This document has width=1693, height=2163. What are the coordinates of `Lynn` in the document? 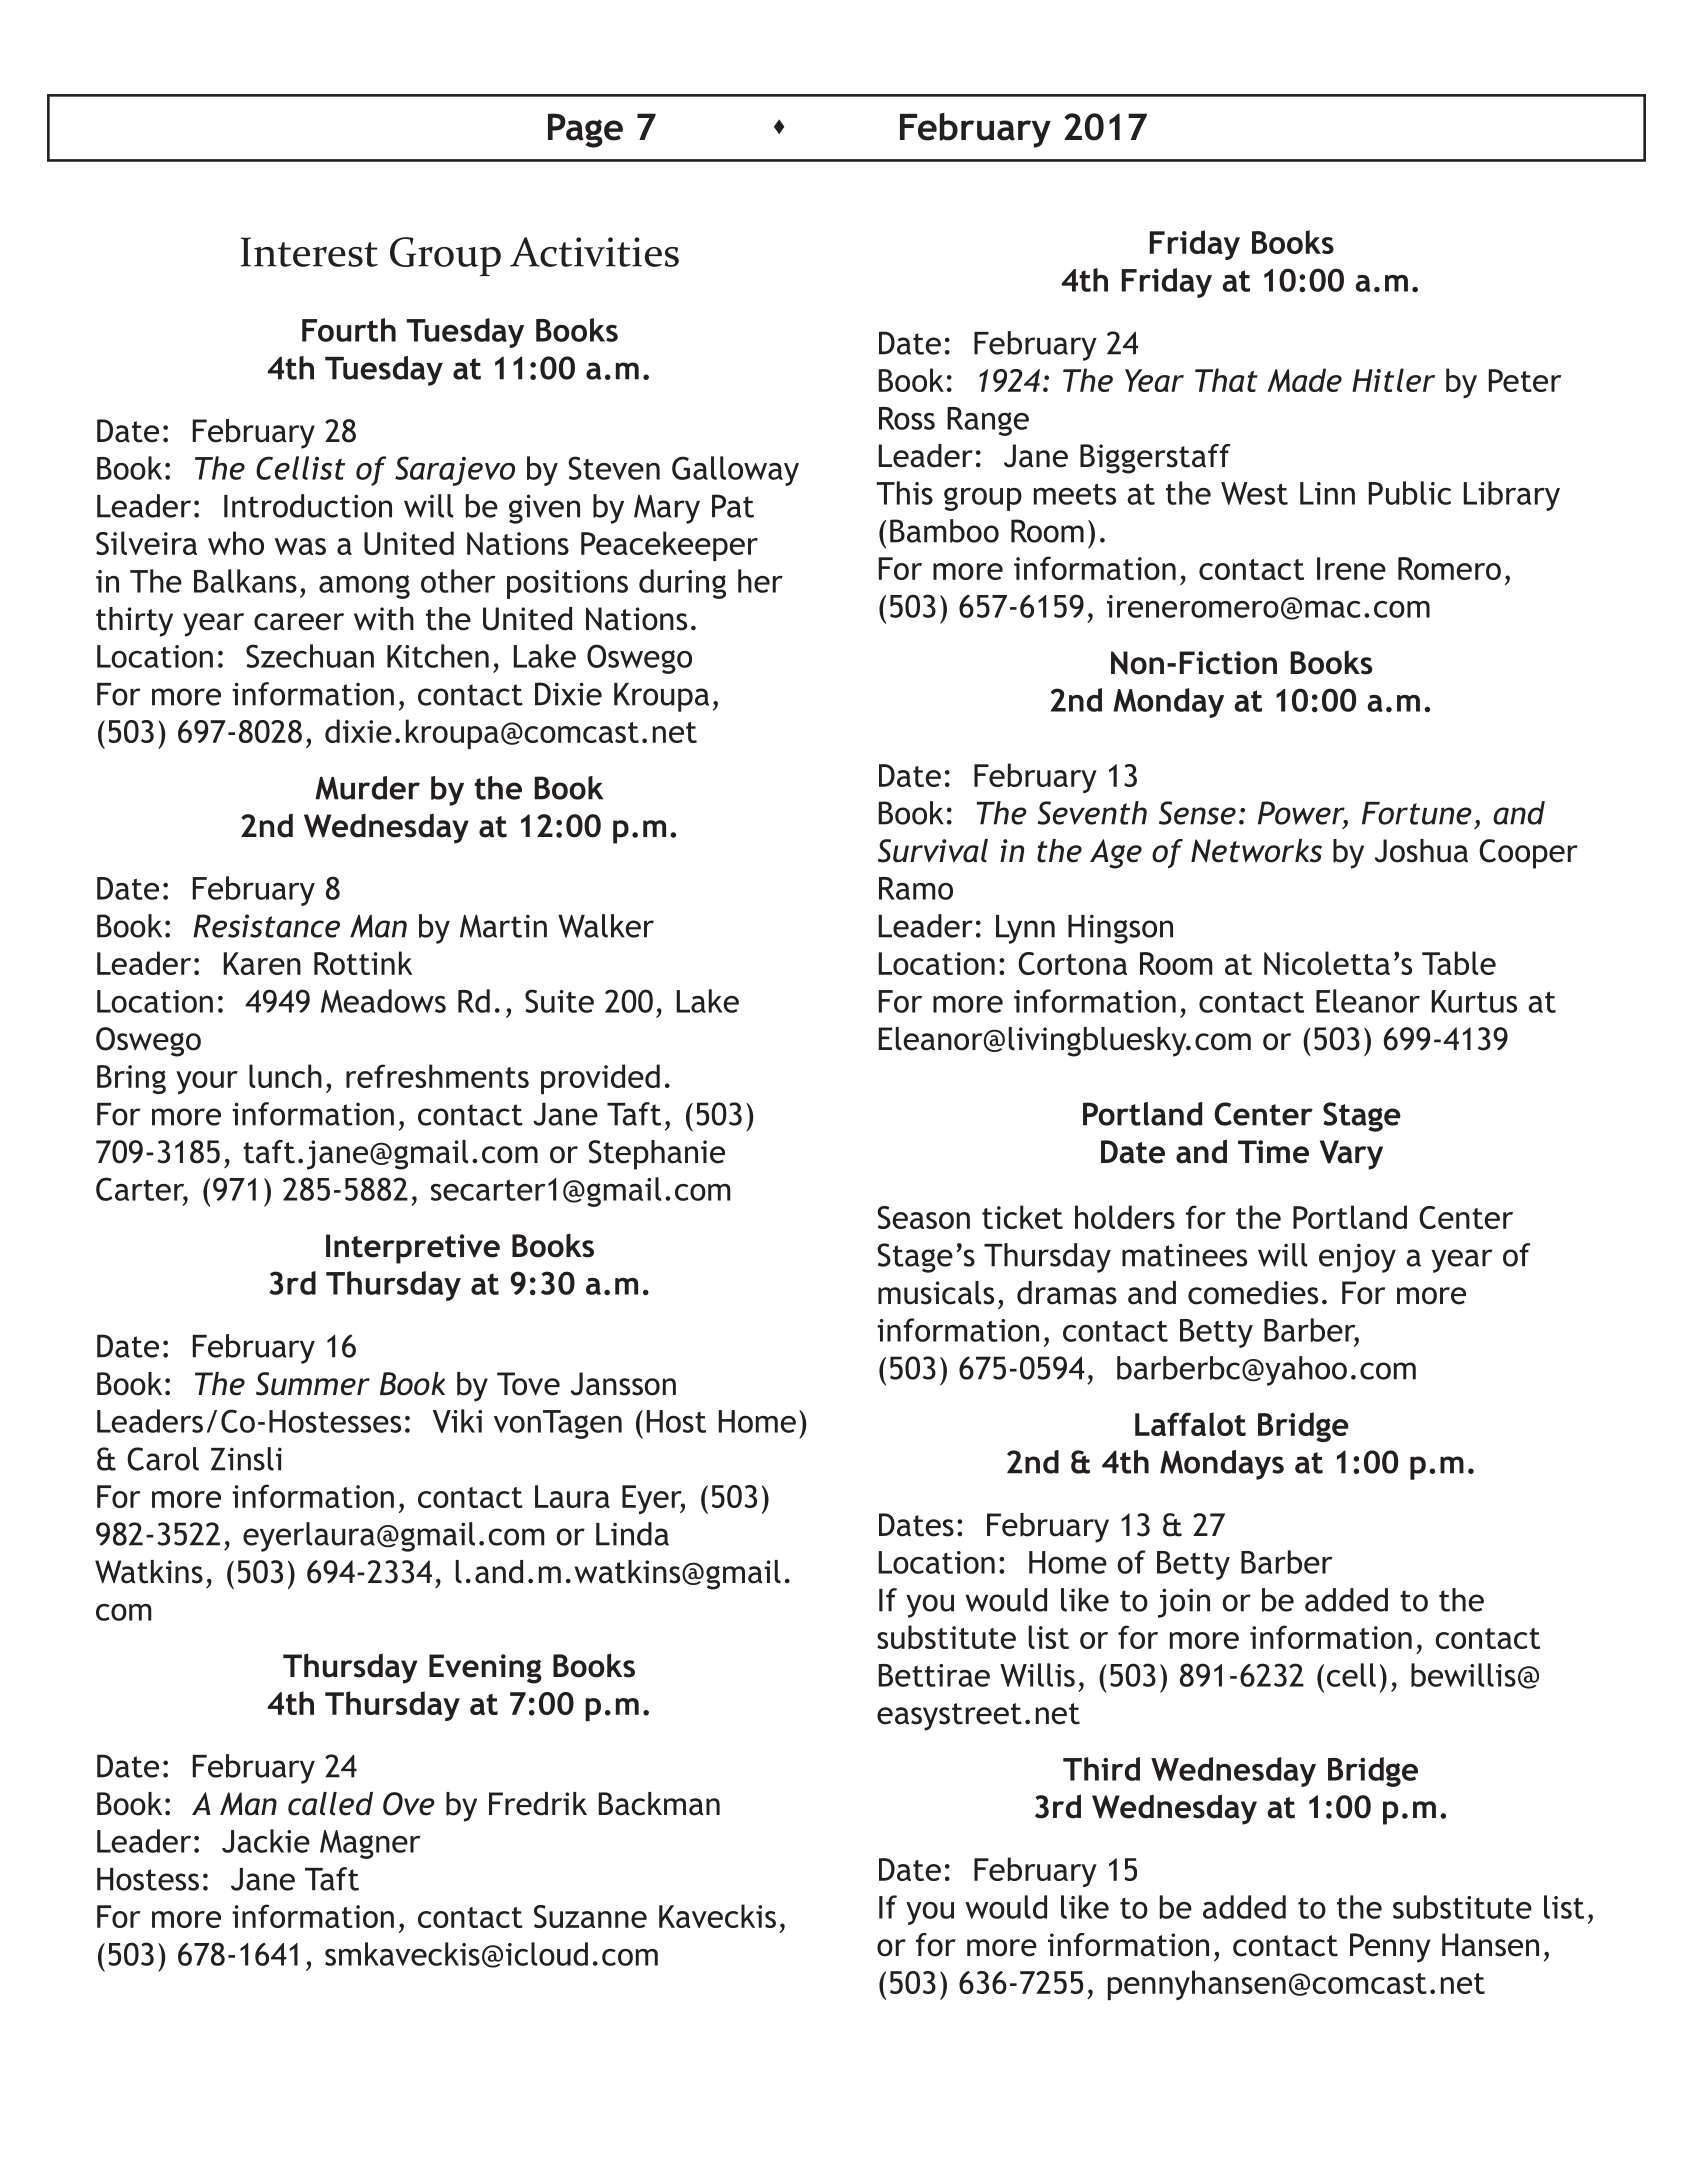 It's located at (1025, 929).
